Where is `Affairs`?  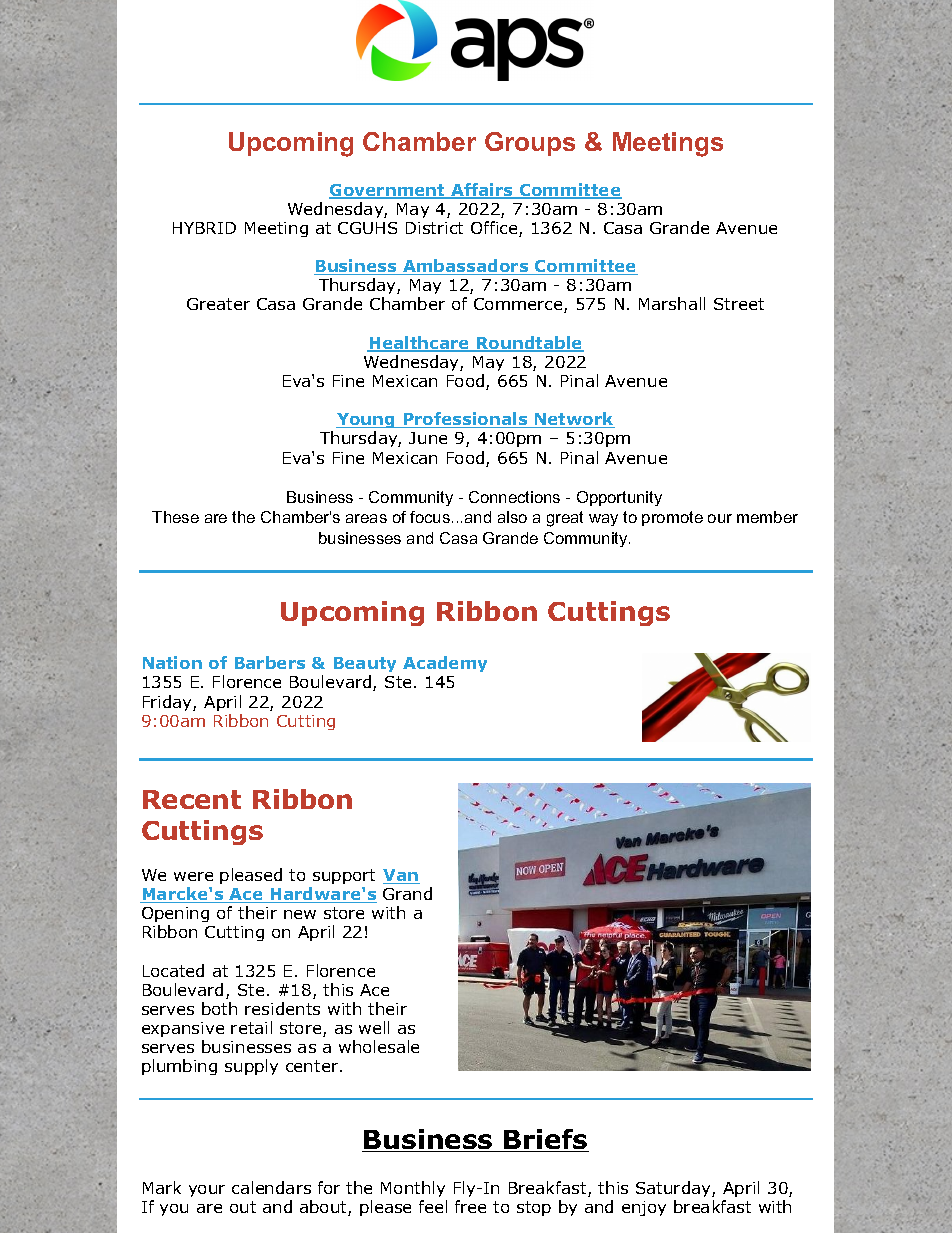
Affairs is located at coordinates (482, 191).
